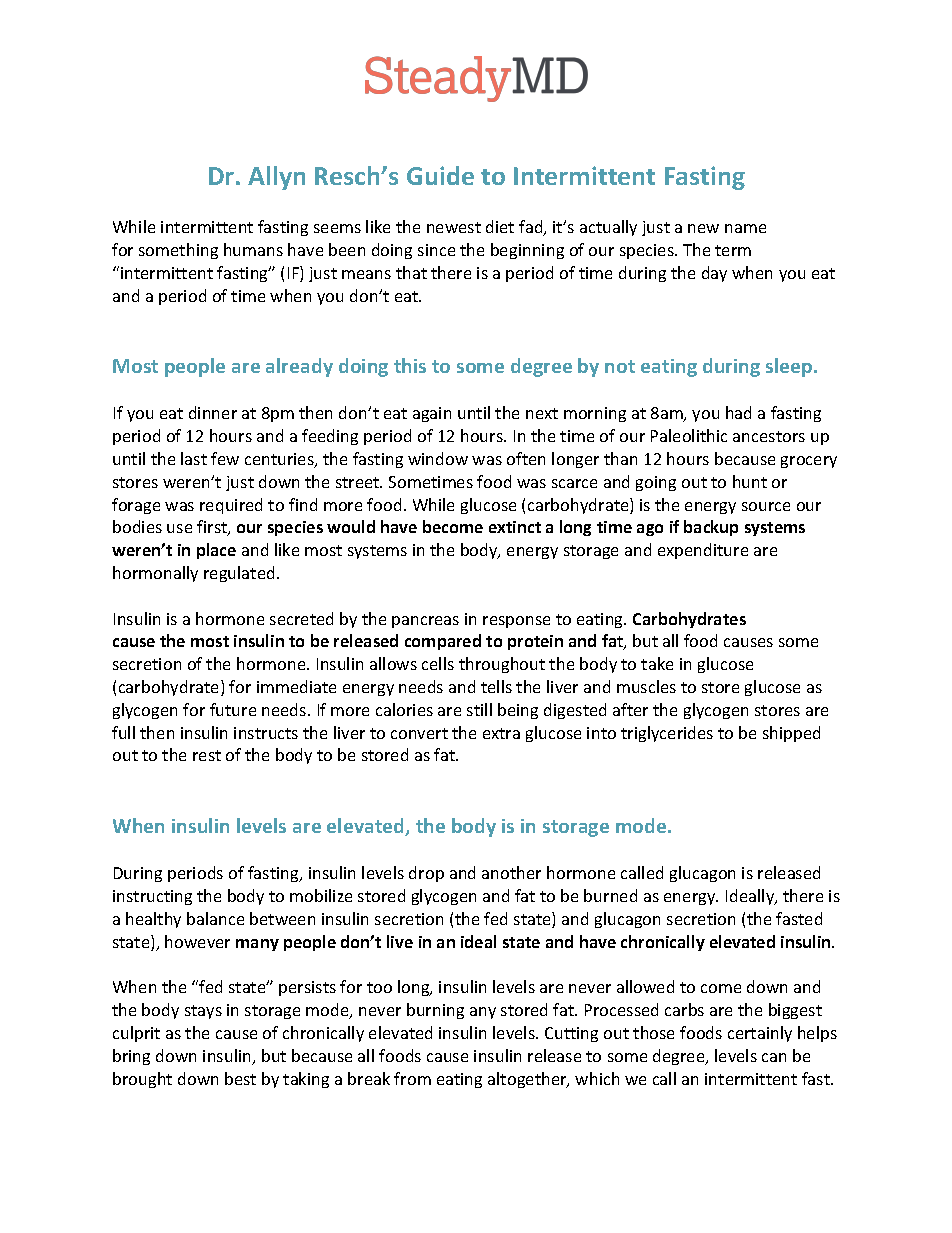  I want to click on name, so click(745, 228).
